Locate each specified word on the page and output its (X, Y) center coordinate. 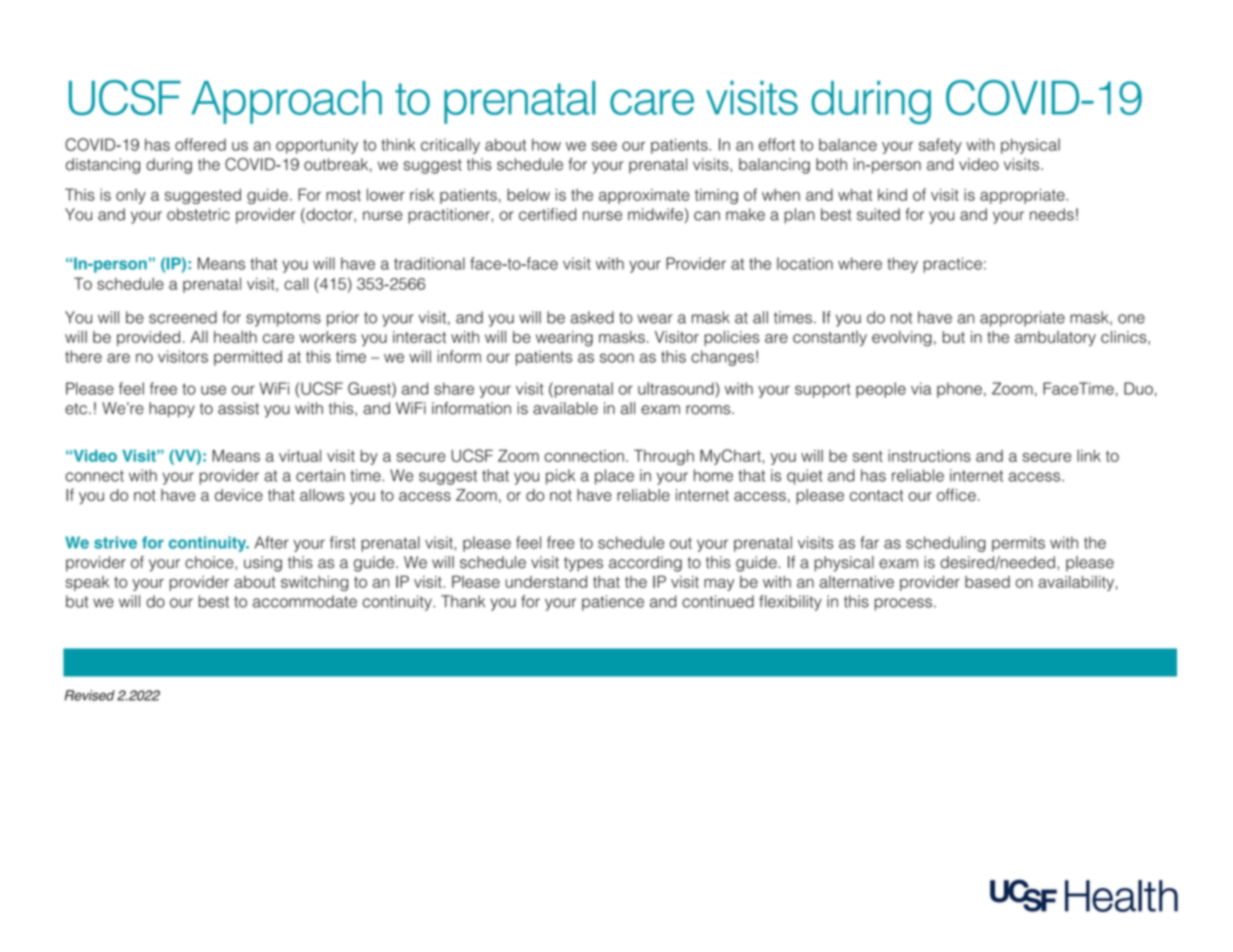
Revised (90, 695)
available (565, 408)
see (604, 146)
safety (940, 146)
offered (200, 144)
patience (613, 603)
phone (959, 390)
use (213, 390)
